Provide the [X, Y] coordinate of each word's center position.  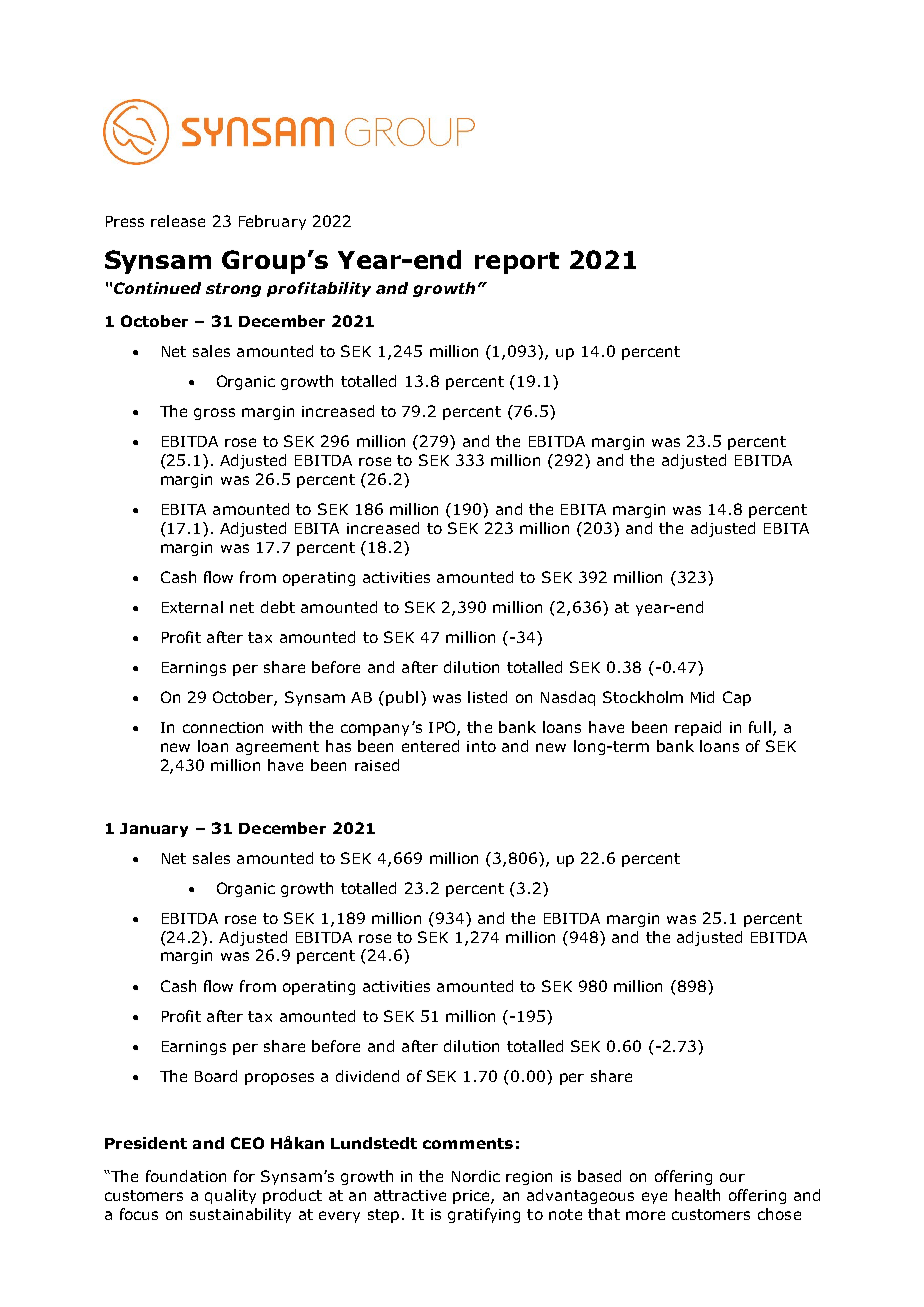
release [178, 221]
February [272, 222]
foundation [186, 1176]
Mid [702, 697]
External [192, 607]
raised [377, 765]
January [154, 830]
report [517, 263]
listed [487, 697]
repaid [698, 728]
